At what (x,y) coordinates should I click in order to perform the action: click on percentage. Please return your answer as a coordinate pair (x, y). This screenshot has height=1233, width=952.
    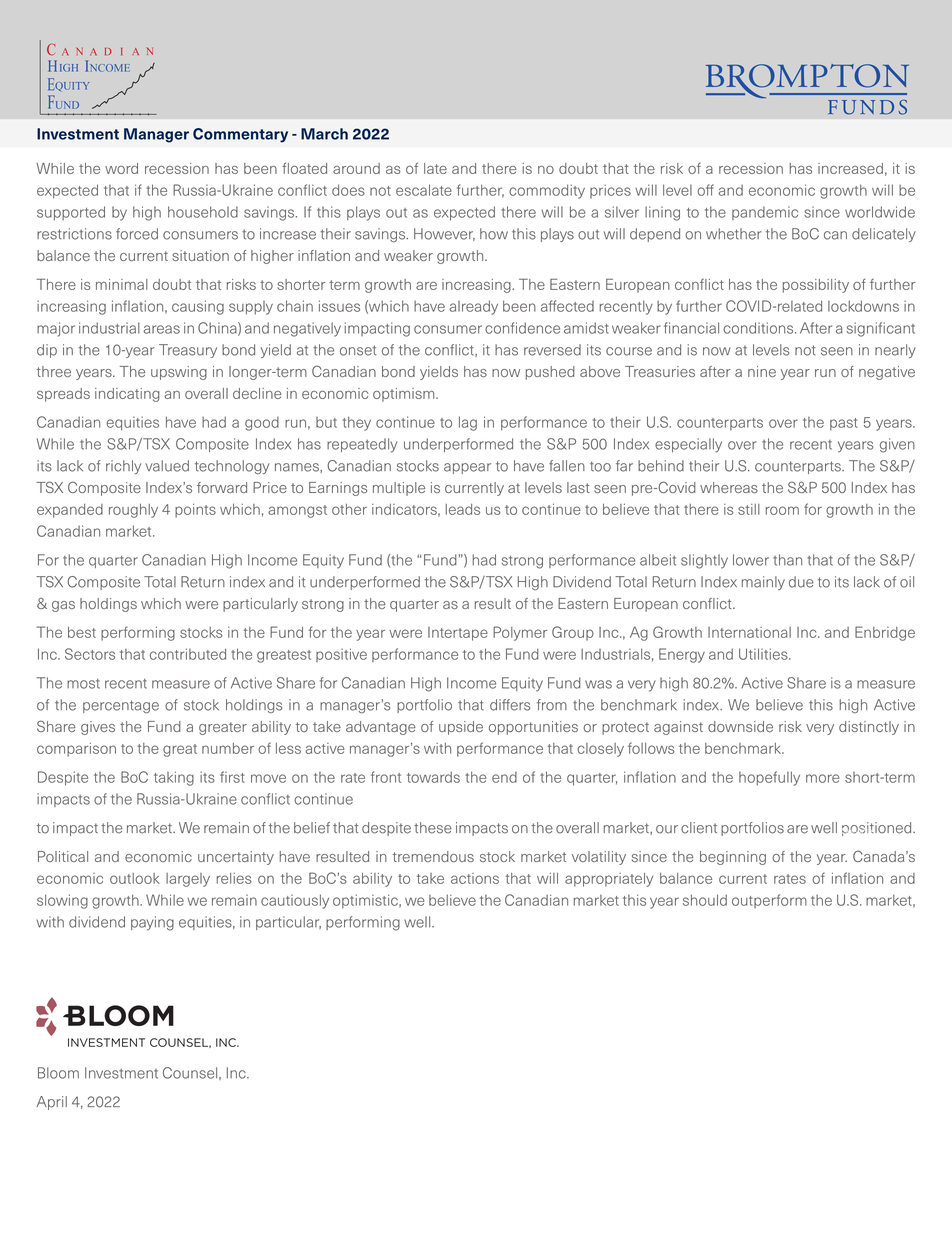
    Looking at the image, I should click on (121, 707).
